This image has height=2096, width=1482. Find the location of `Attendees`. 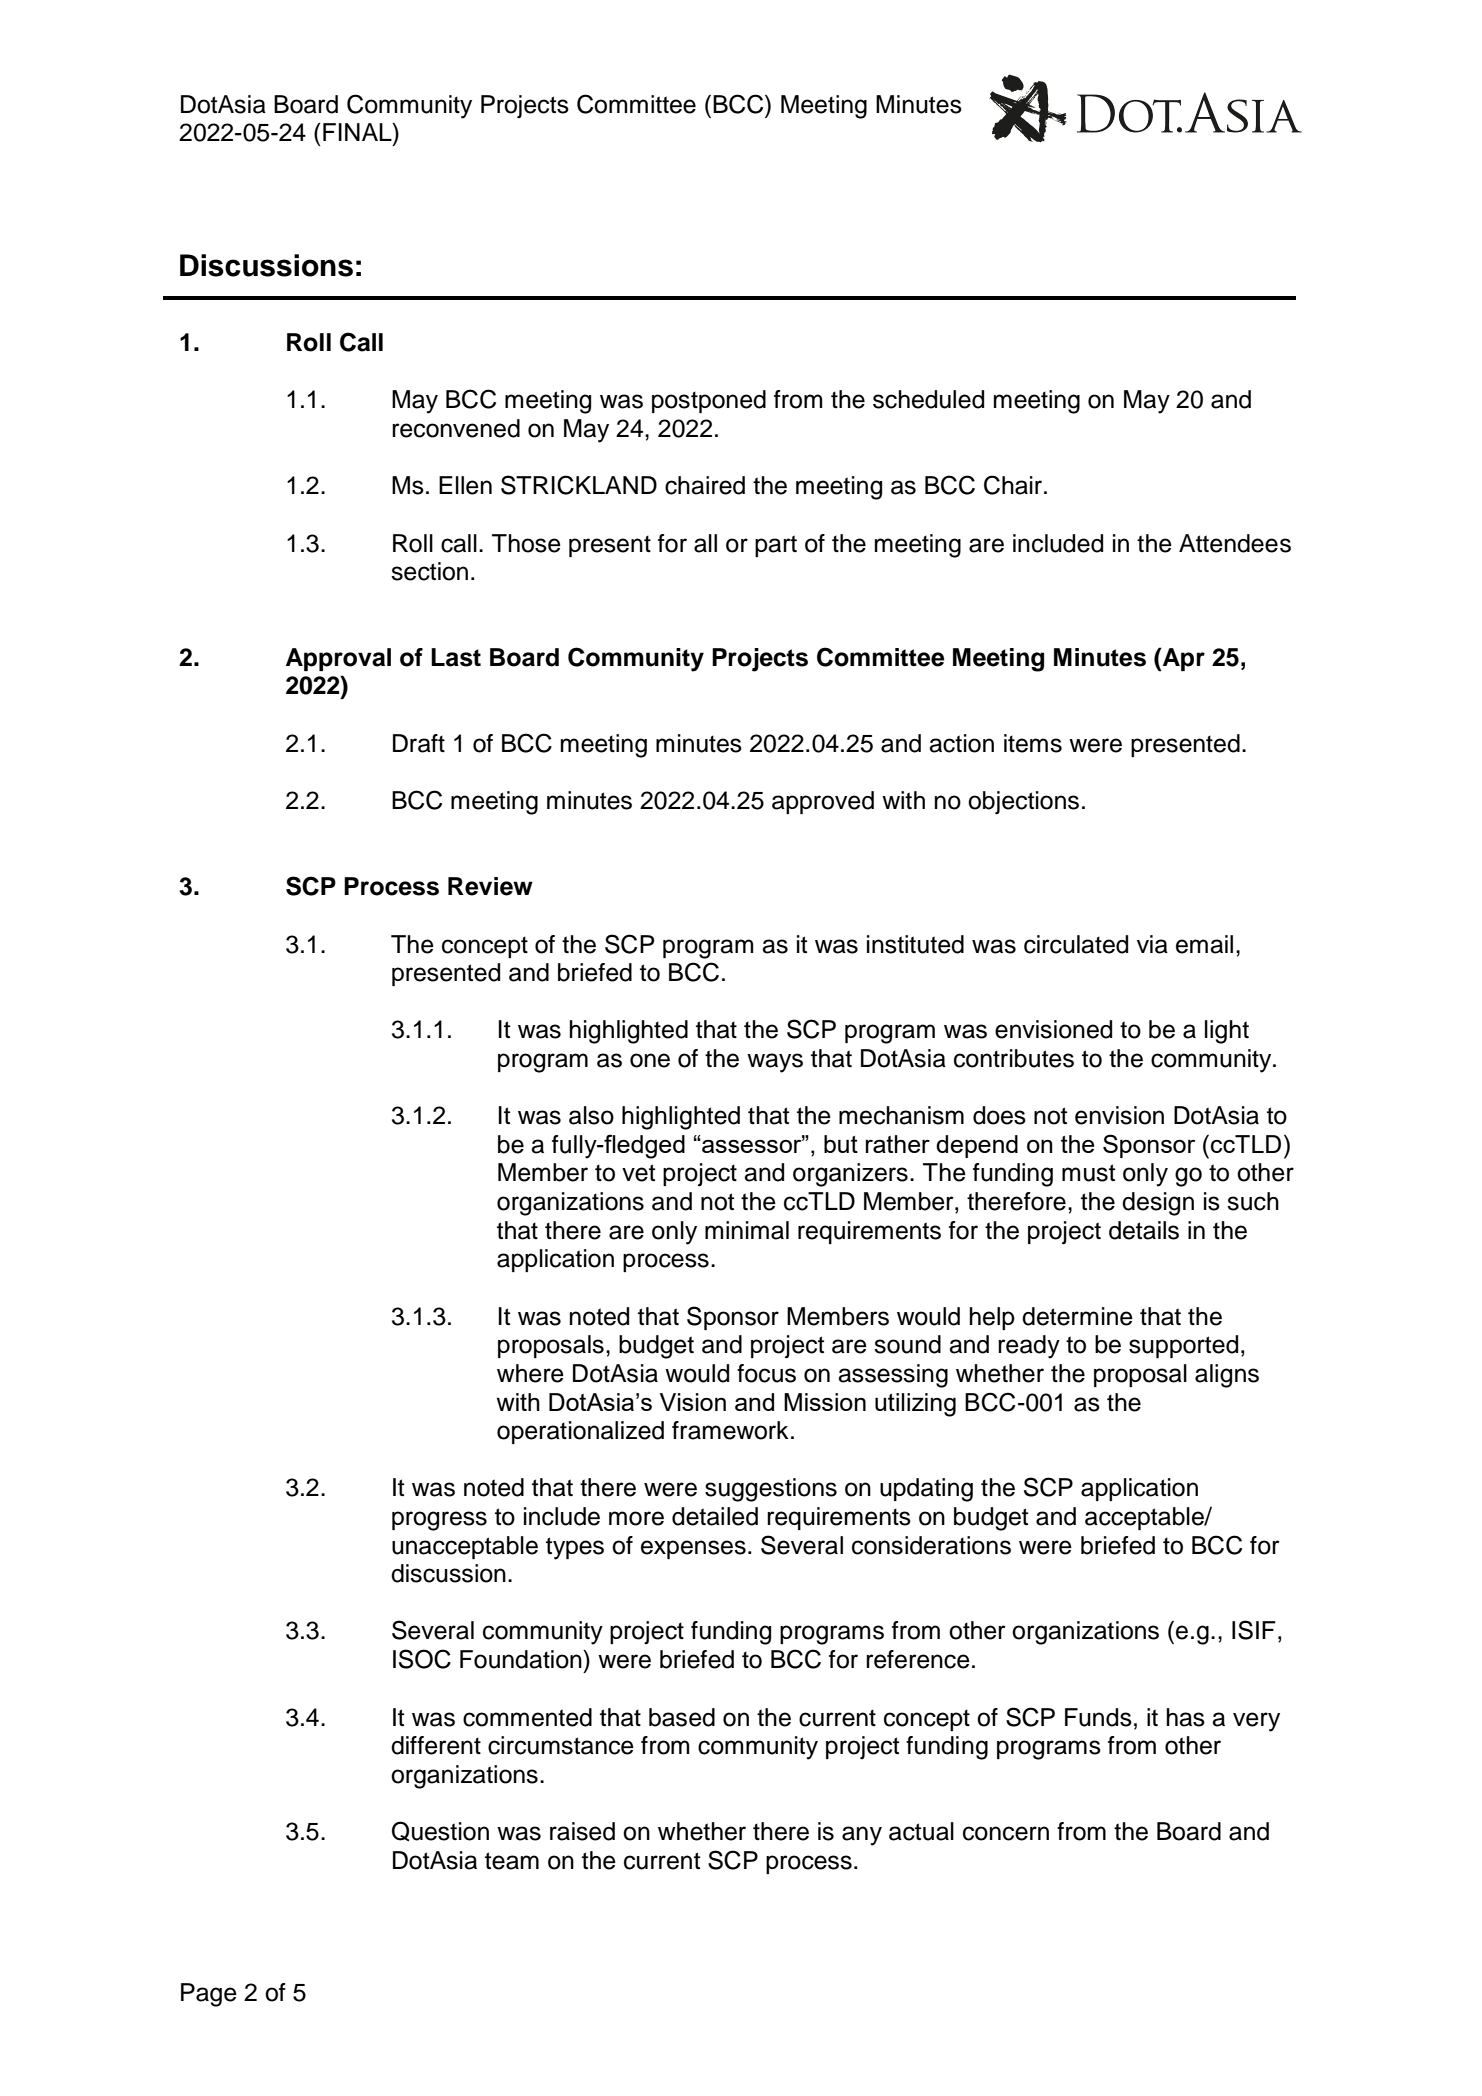

Attendees is located at coordinates (1235, 543).
